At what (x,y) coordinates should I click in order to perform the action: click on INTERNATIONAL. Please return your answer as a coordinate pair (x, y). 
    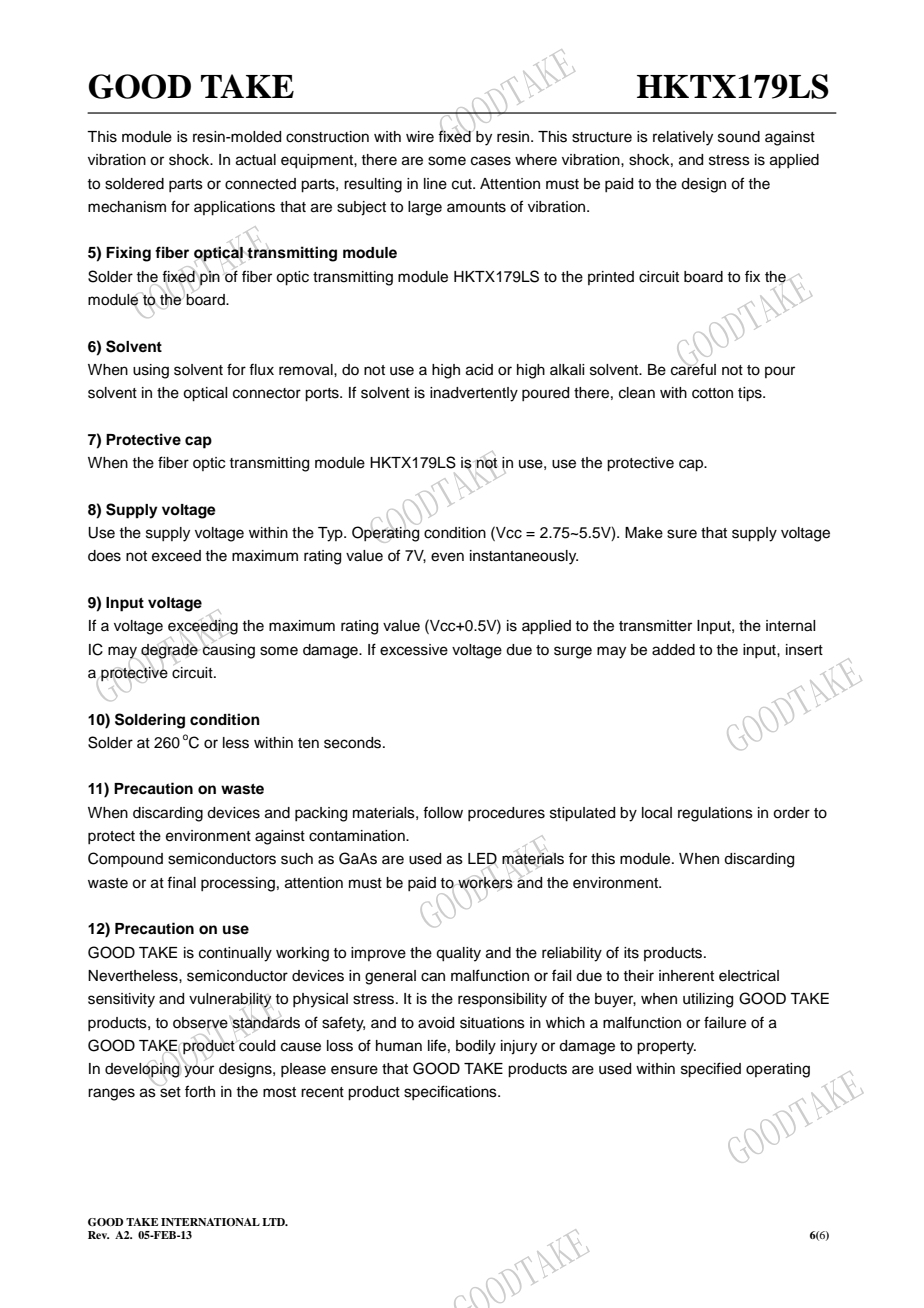
    Looking at the image, I should click on (210, 1222).
